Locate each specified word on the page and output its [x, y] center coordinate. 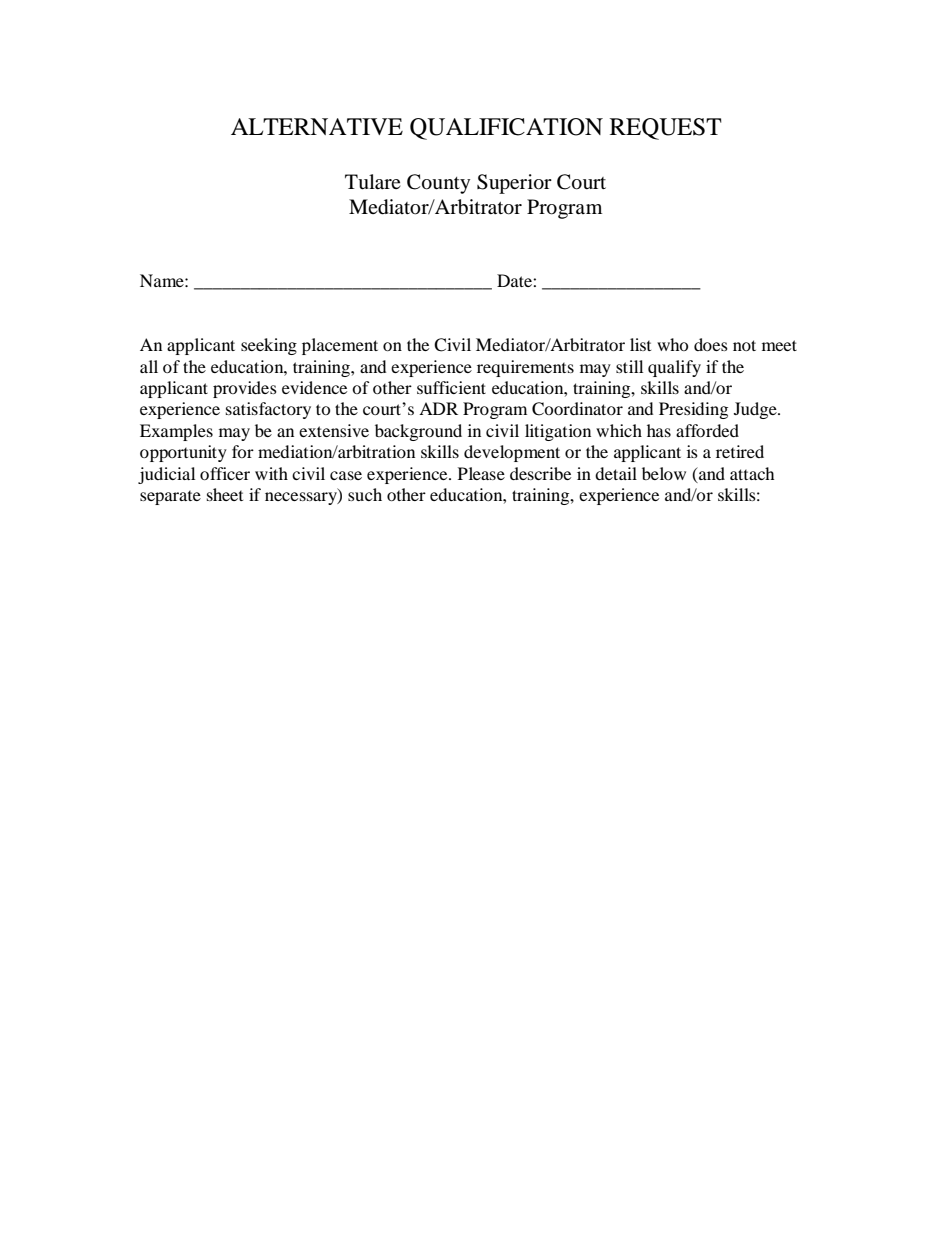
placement [340, 346]
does [711, 344]
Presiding [693, 410]
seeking [269, 346]
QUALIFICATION [506, 129]
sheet [225, 494]
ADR [438, 408]
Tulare [373, 182]
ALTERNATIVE [317, 126]
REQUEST [666, 129]
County [438, 184]
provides [245, 389]
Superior [514, 184]
